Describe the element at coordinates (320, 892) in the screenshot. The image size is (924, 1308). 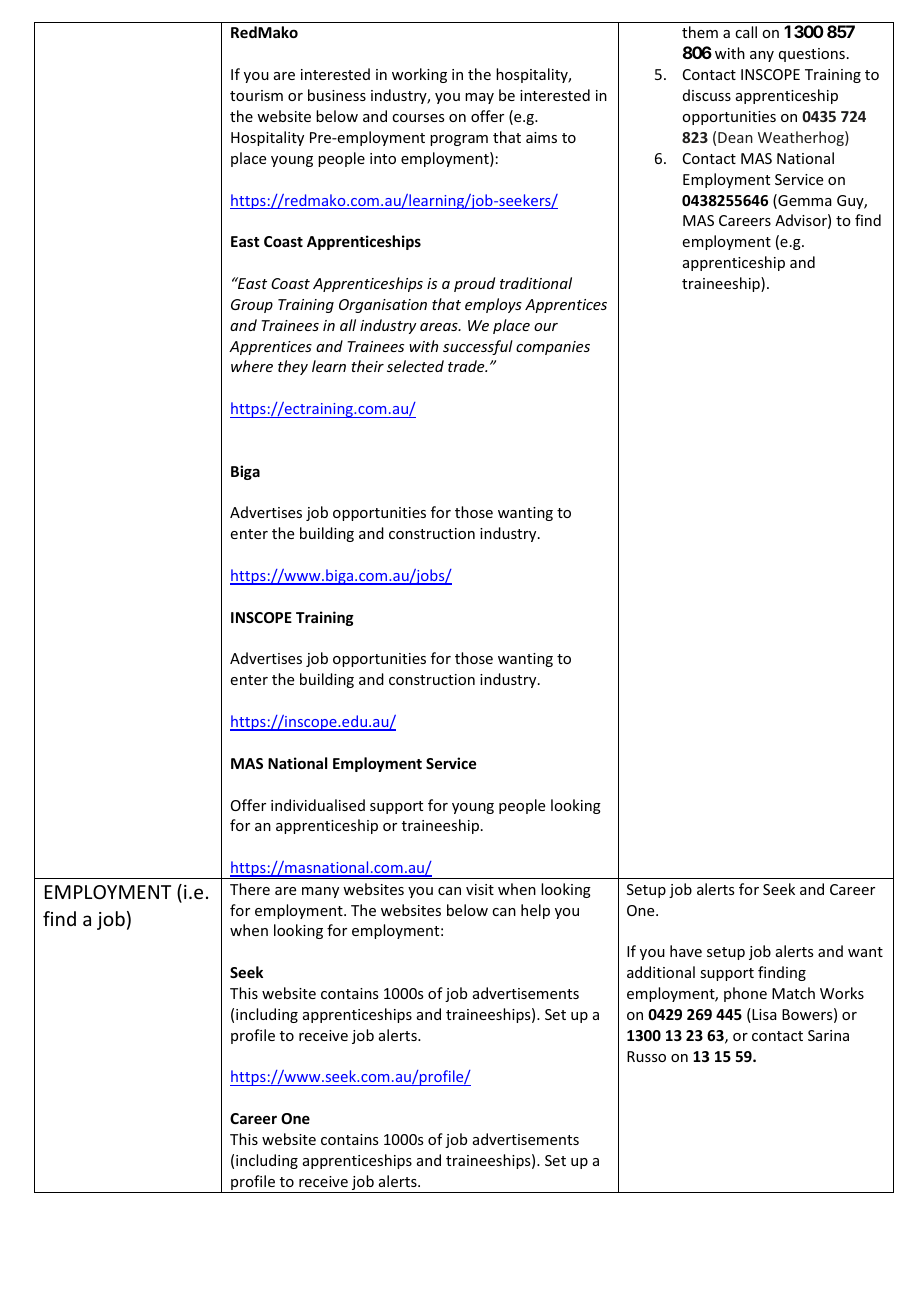
I see `many` at that location.
